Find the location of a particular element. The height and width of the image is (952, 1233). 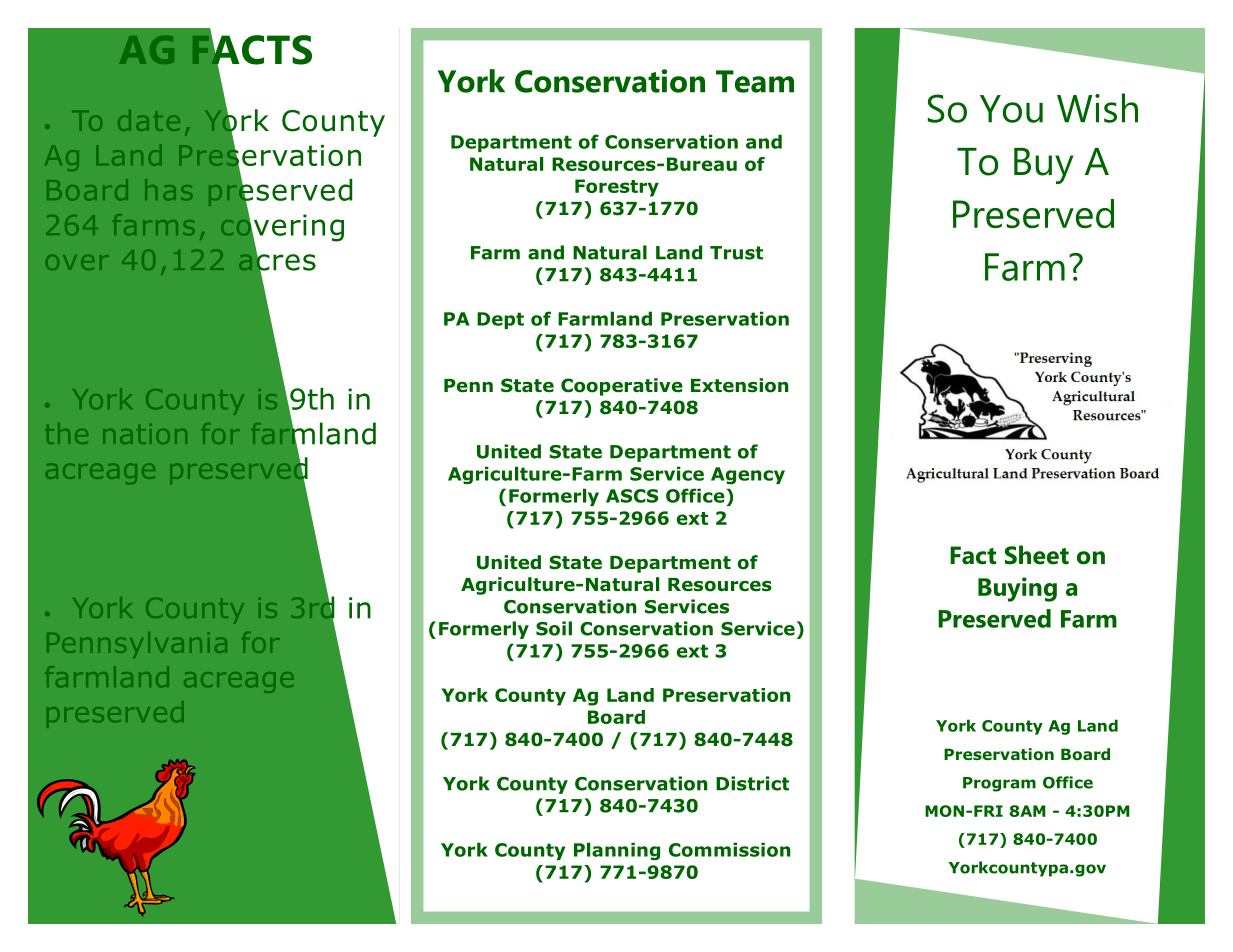

date is located at coordinates (149, 120).
